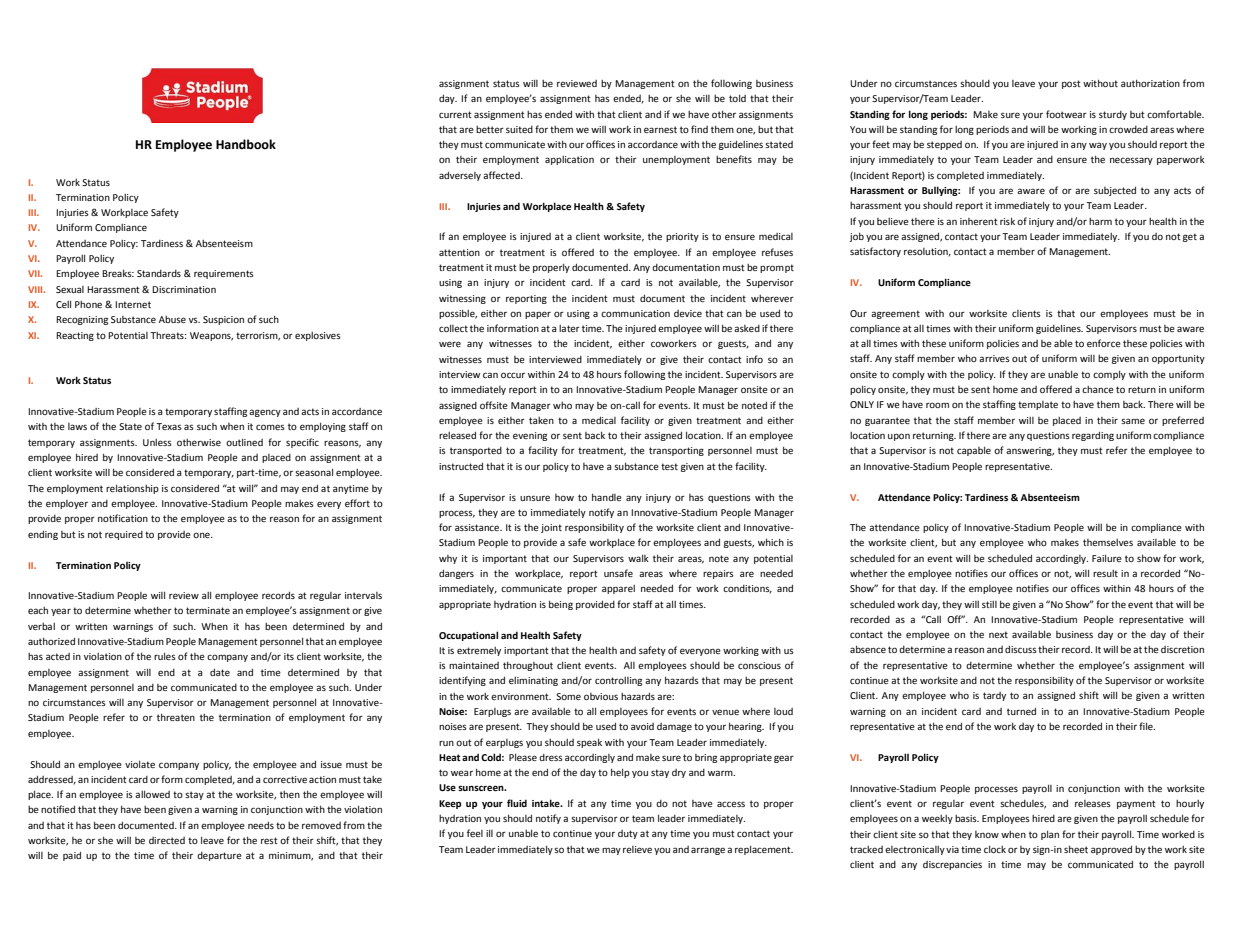  What do you see at coordinates (569, 328) in the page?
I see `later` at bounding box center [569, 328].
